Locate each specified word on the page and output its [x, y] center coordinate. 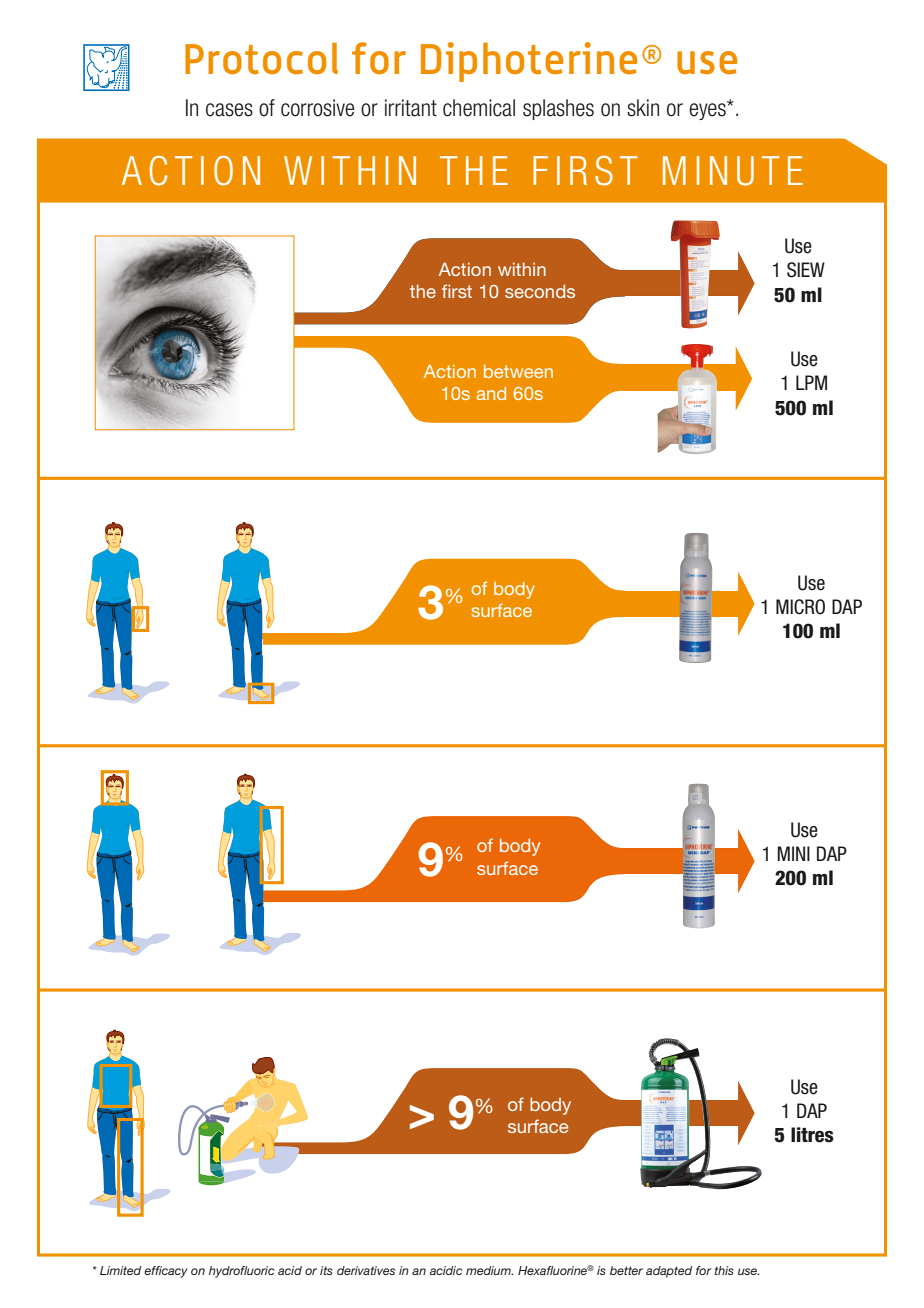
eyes [708, 110]
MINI [793, 853]
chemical [479, 108]
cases [229, 110]
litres [812, 1135]
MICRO [800, 607]
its [326, 1270]
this [724, 1270]
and [491, 393]
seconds [540, 291]
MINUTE [733, 171]
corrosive [317, 108]
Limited [120, 1270]
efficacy [166, 1272]
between [518, 371]
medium [489, 1270]
